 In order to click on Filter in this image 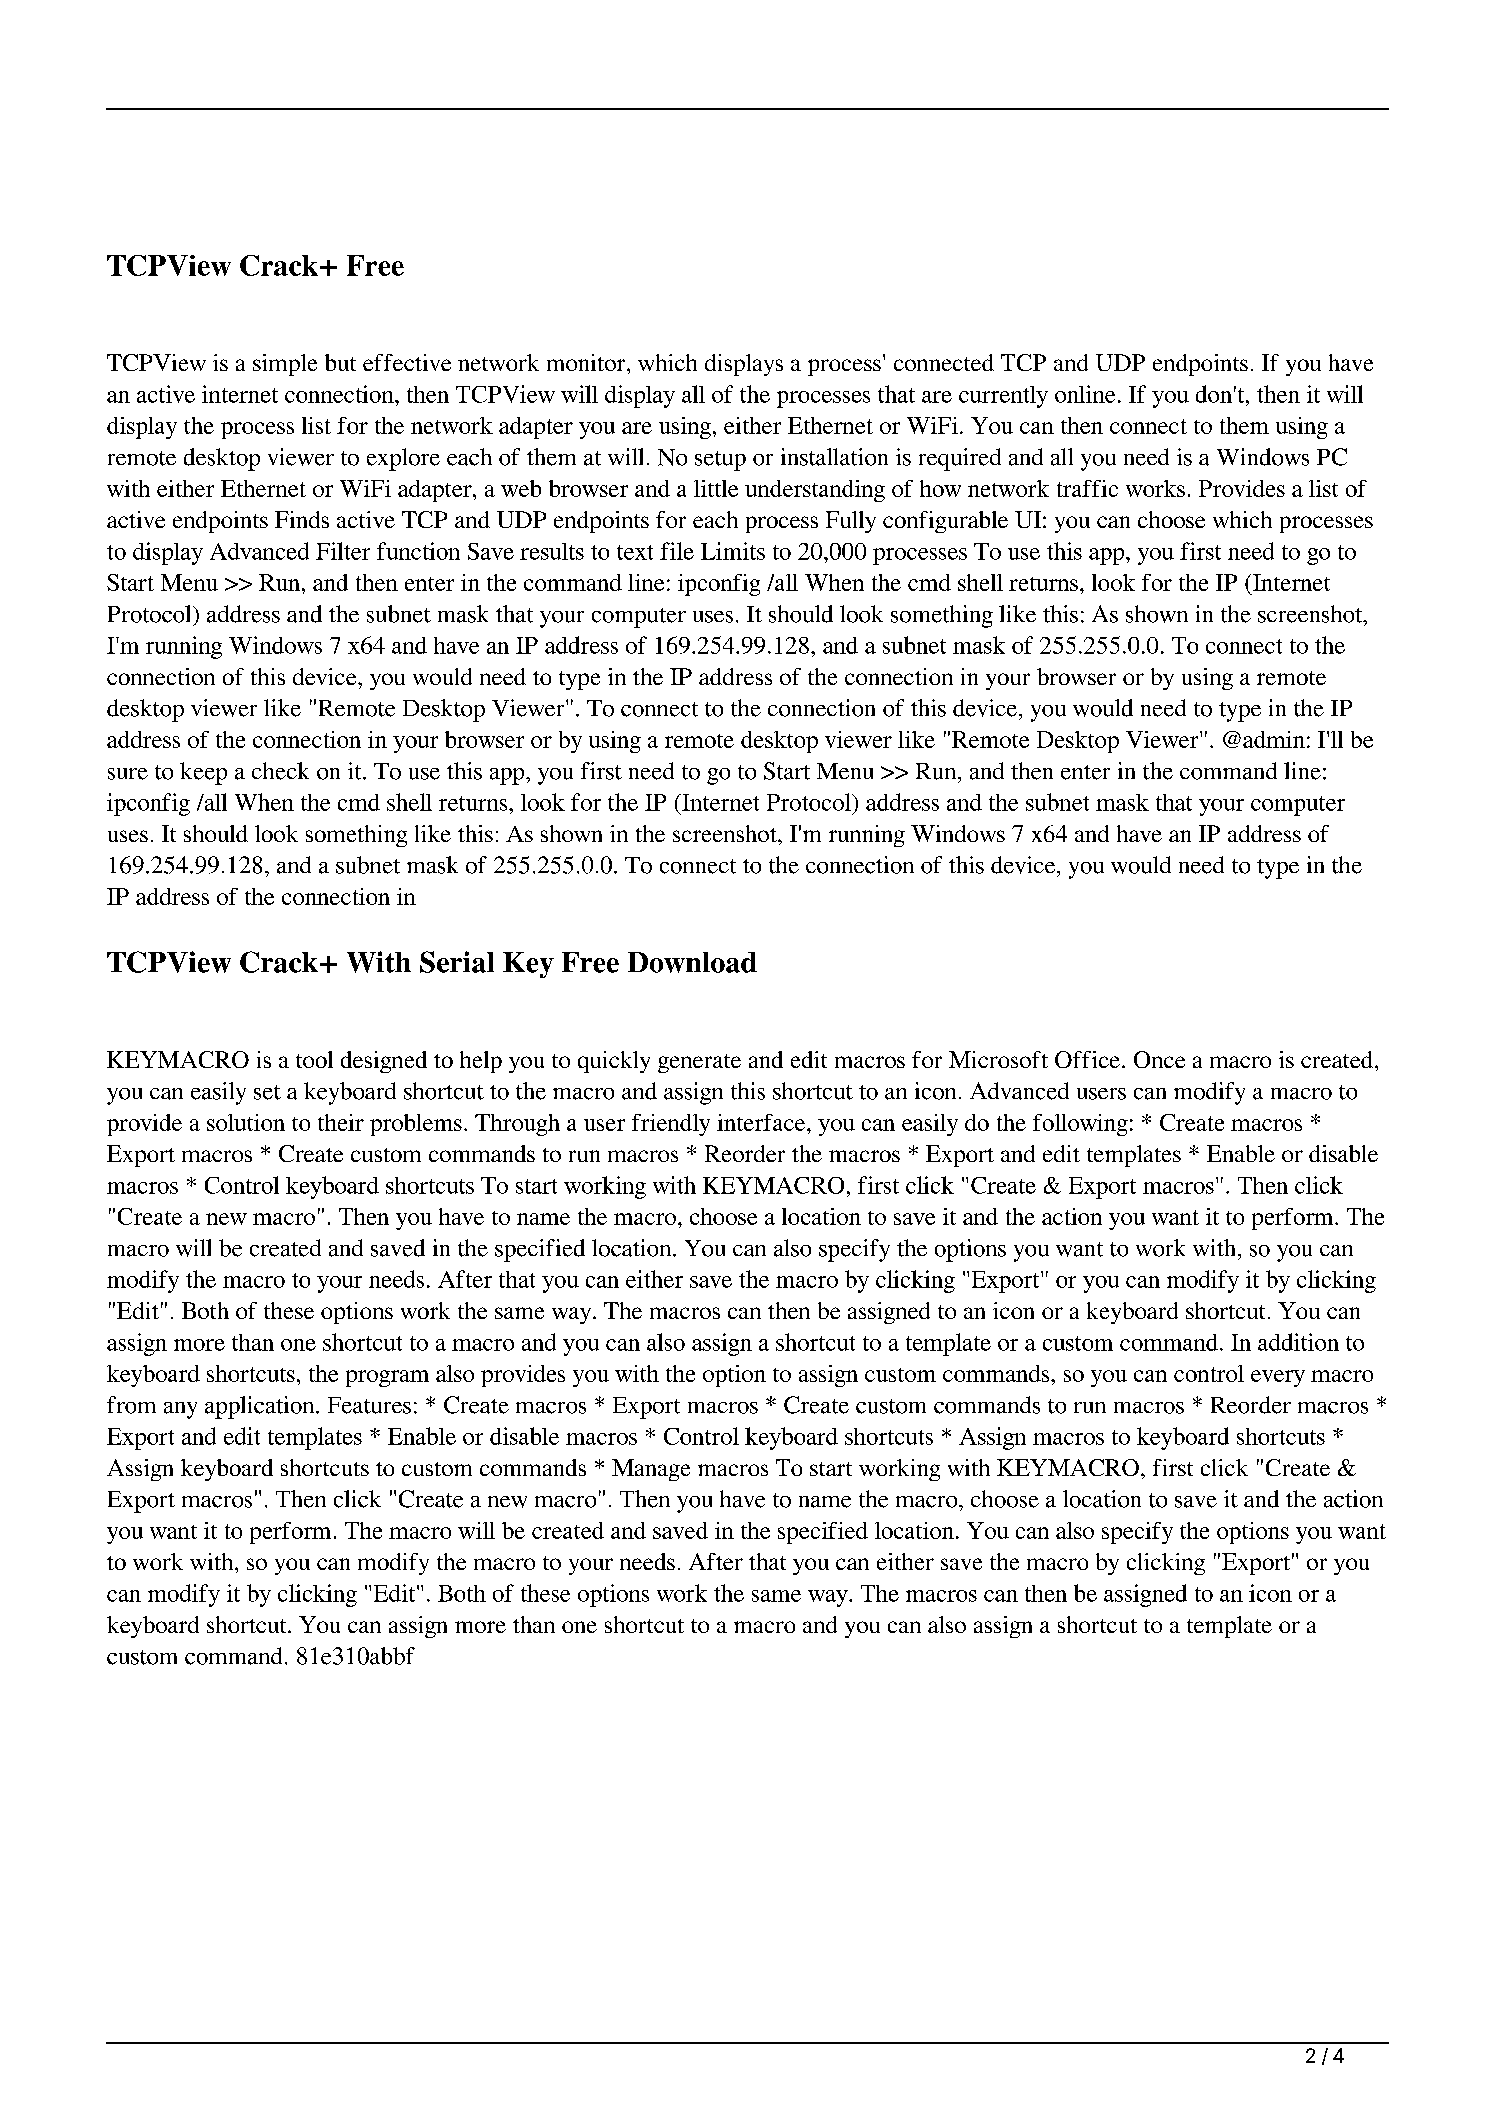, I will do `click(343, 551)`.
